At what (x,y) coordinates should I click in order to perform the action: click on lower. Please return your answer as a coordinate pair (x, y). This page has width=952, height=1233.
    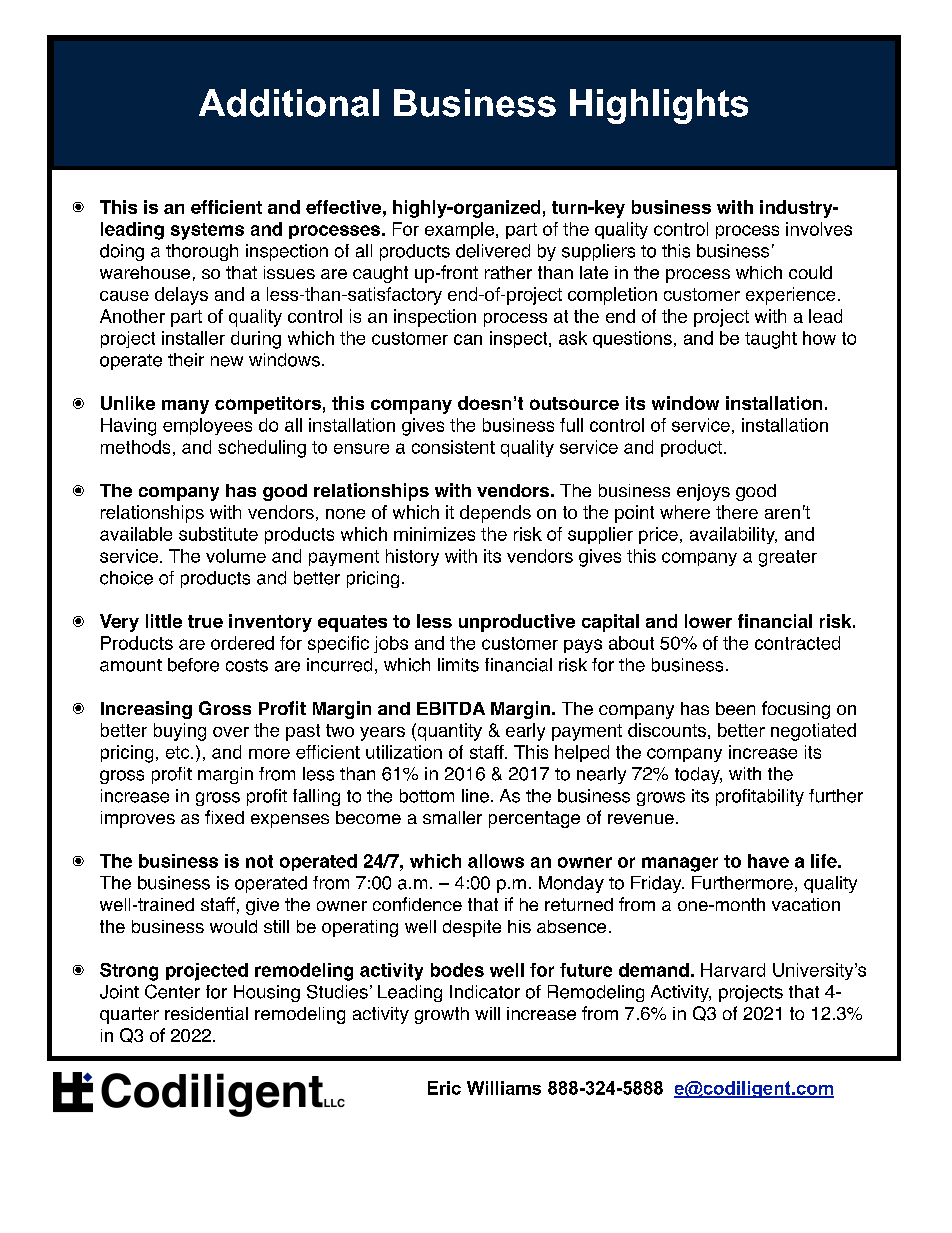
    Looking at the image, I should click on (708, 621).
